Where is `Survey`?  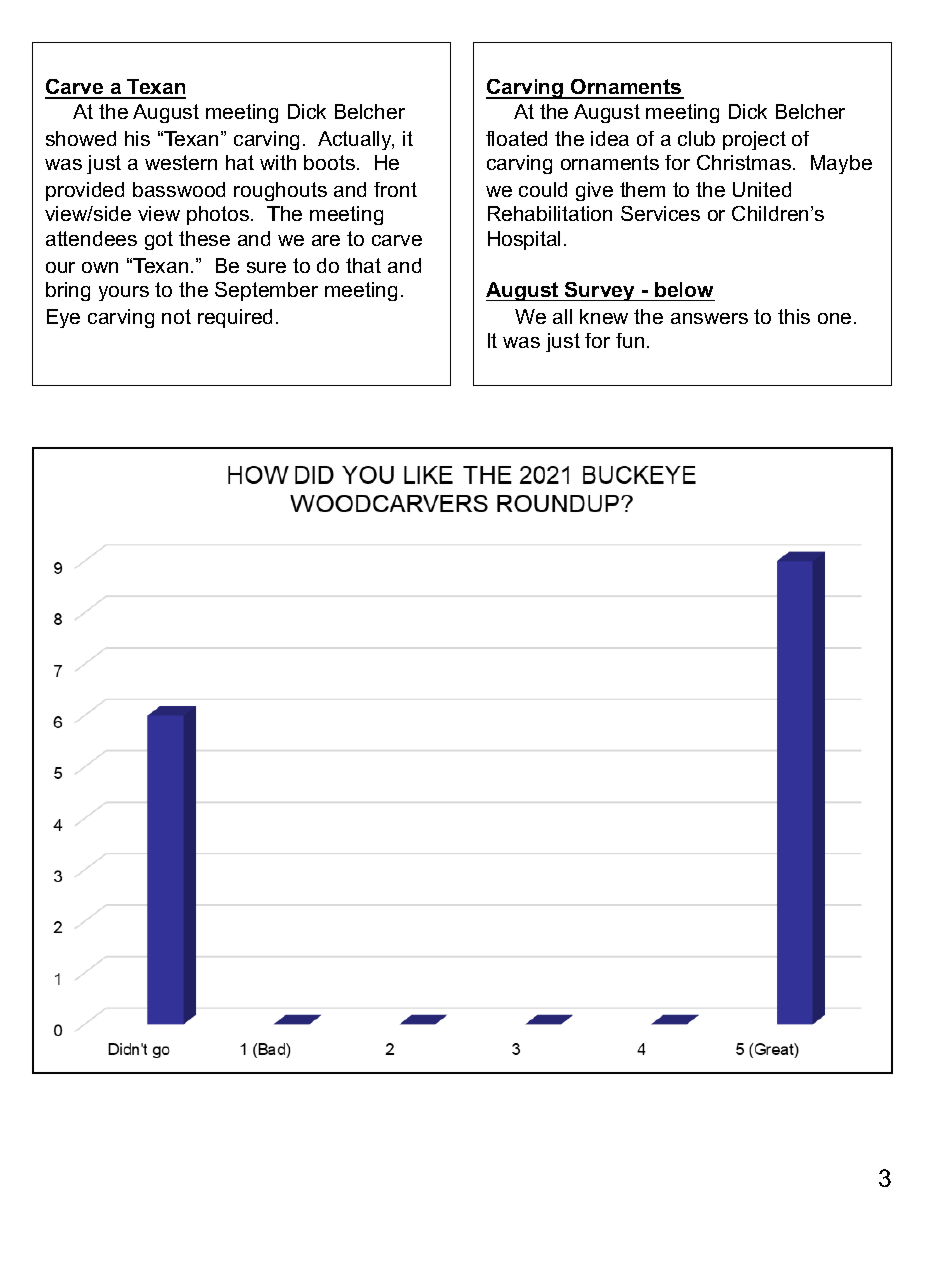 Survey is located at coordinates (600, 291).
